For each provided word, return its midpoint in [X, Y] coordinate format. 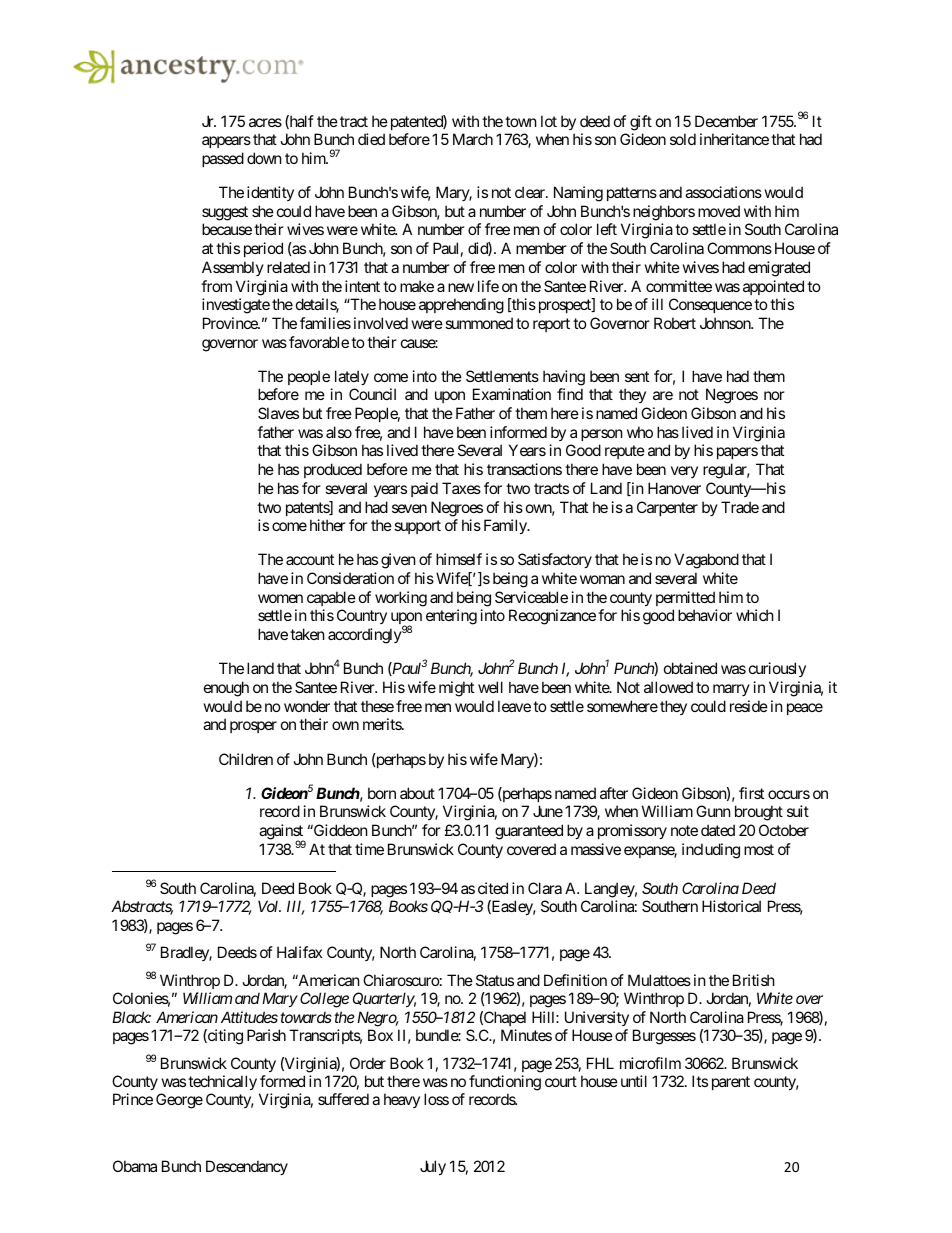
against [282, 833]
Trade [740, 507]
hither [328, 525]
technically [222, 1082]
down [264, 158]
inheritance [734, 139]
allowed [668, 687]
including [711, 851]
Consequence [710, 305]
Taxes [461, 488]
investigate [236, 306]
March [473, 139]
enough [226, 689]
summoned [479, 323]
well [490, 687]
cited [493, 888]
